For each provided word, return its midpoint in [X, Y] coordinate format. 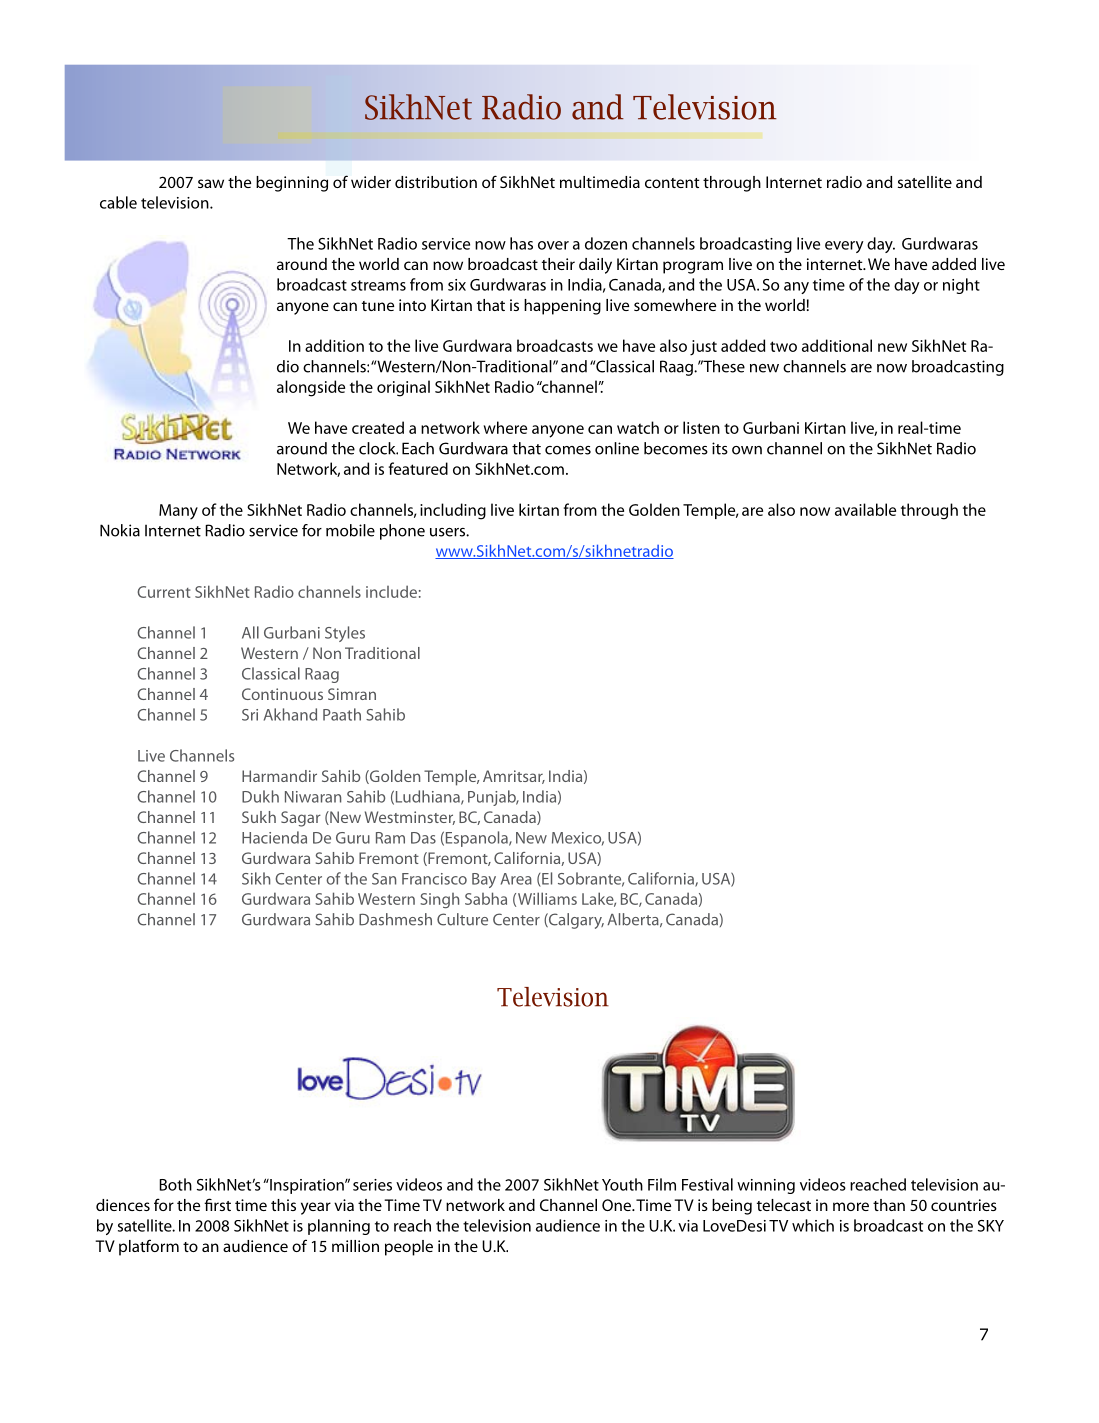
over [553, 245]
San [384, 879]
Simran [352, 694]
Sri [250, 715]
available [865, 509]
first [217, 1204]
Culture [462, 919]
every [844, 247]
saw [211, 183]
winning [766, 1186]
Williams [547, 898]
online [617, 448]
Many [178, 512]
